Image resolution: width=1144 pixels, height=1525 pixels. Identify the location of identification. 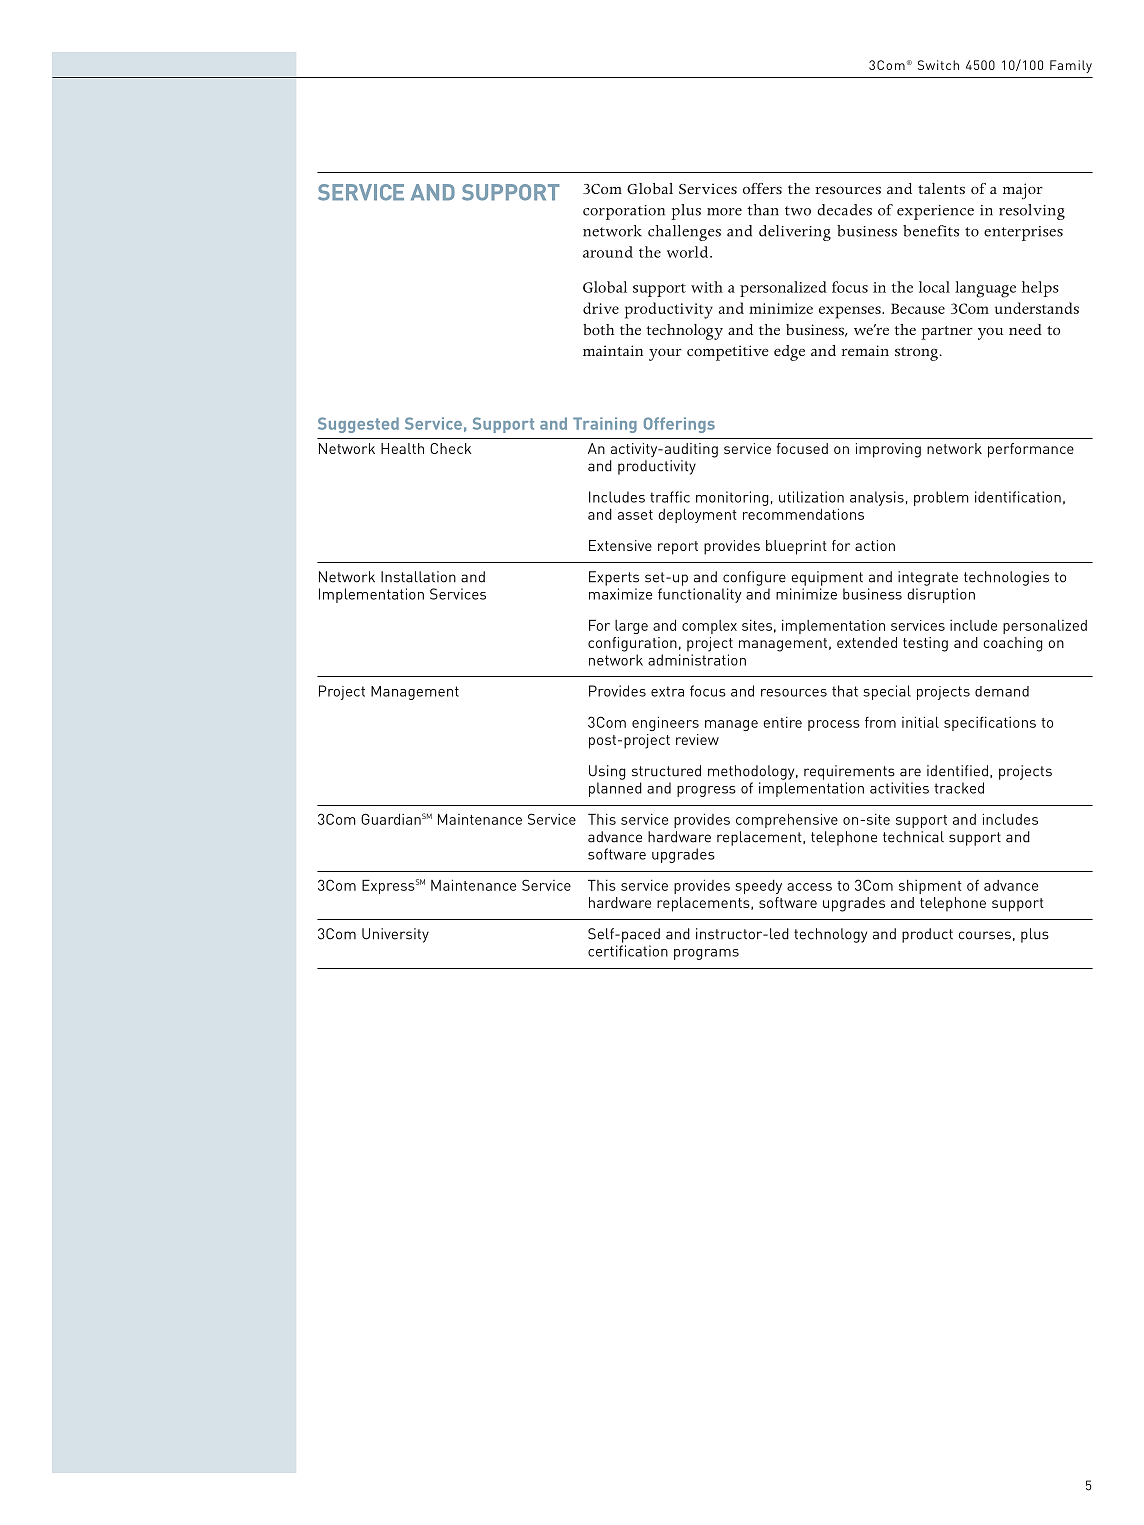
(1018, 497).
